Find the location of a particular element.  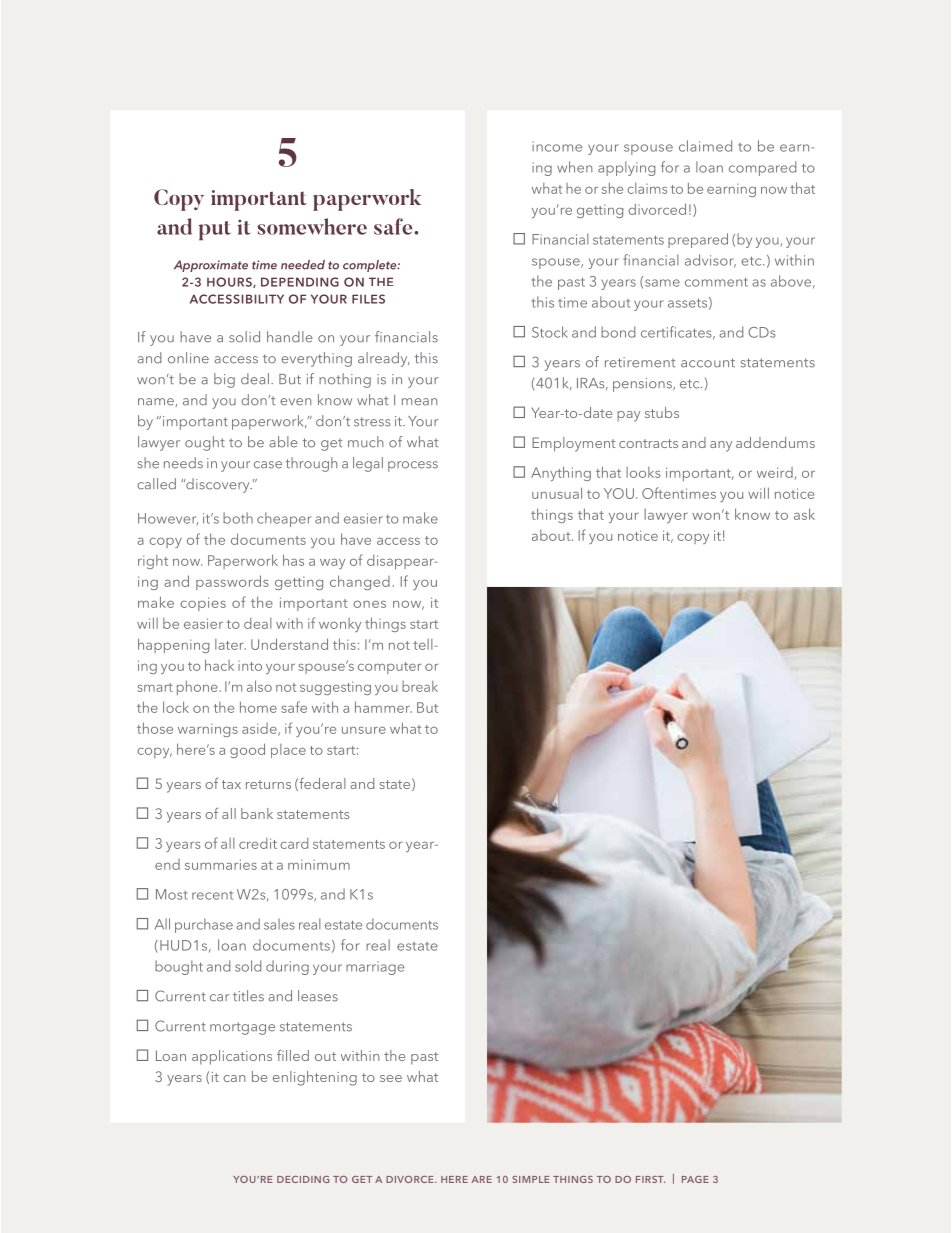

Approximate is located at coordinates (211, 266).
